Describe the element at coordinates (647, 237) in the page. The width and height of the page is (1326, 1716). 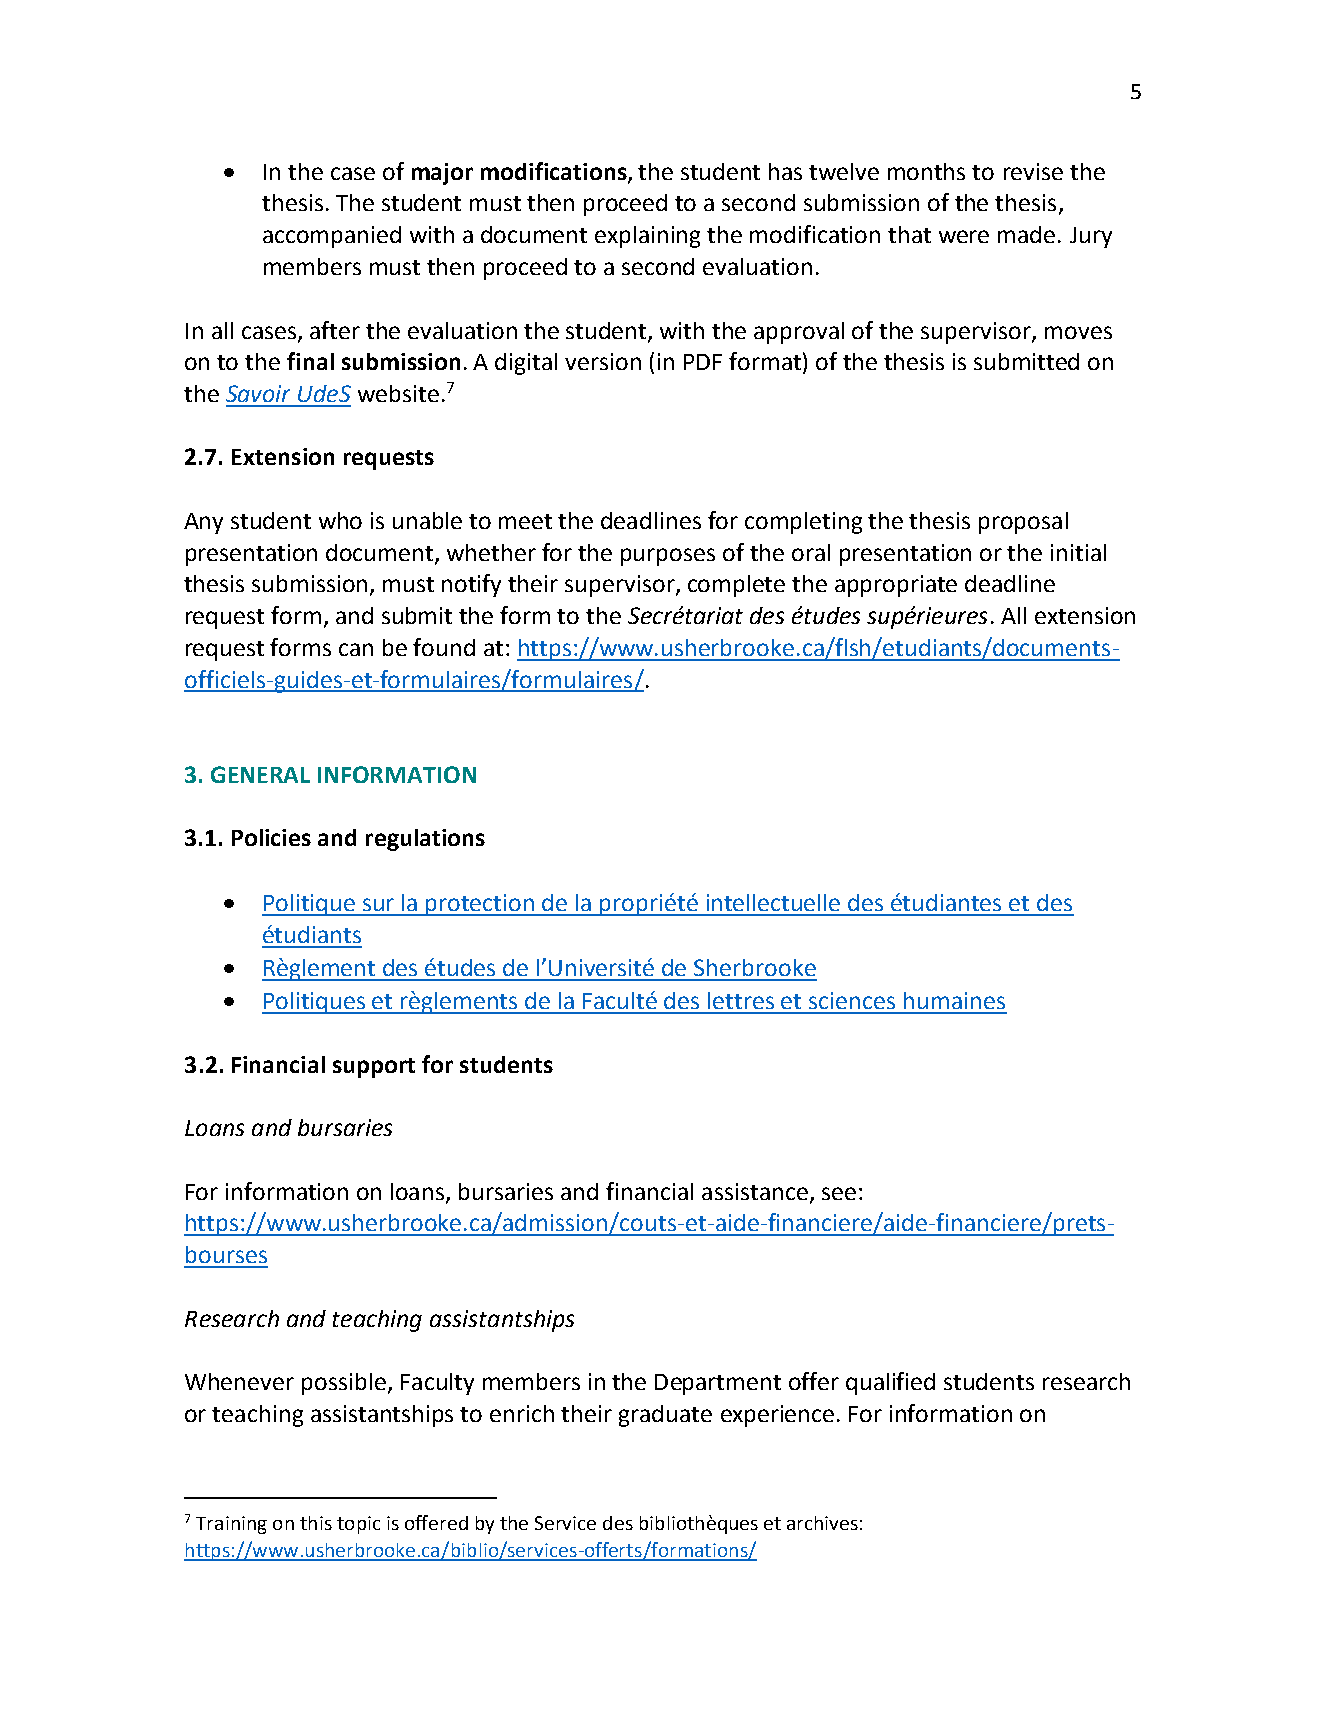
I see `explaining` at that location.
